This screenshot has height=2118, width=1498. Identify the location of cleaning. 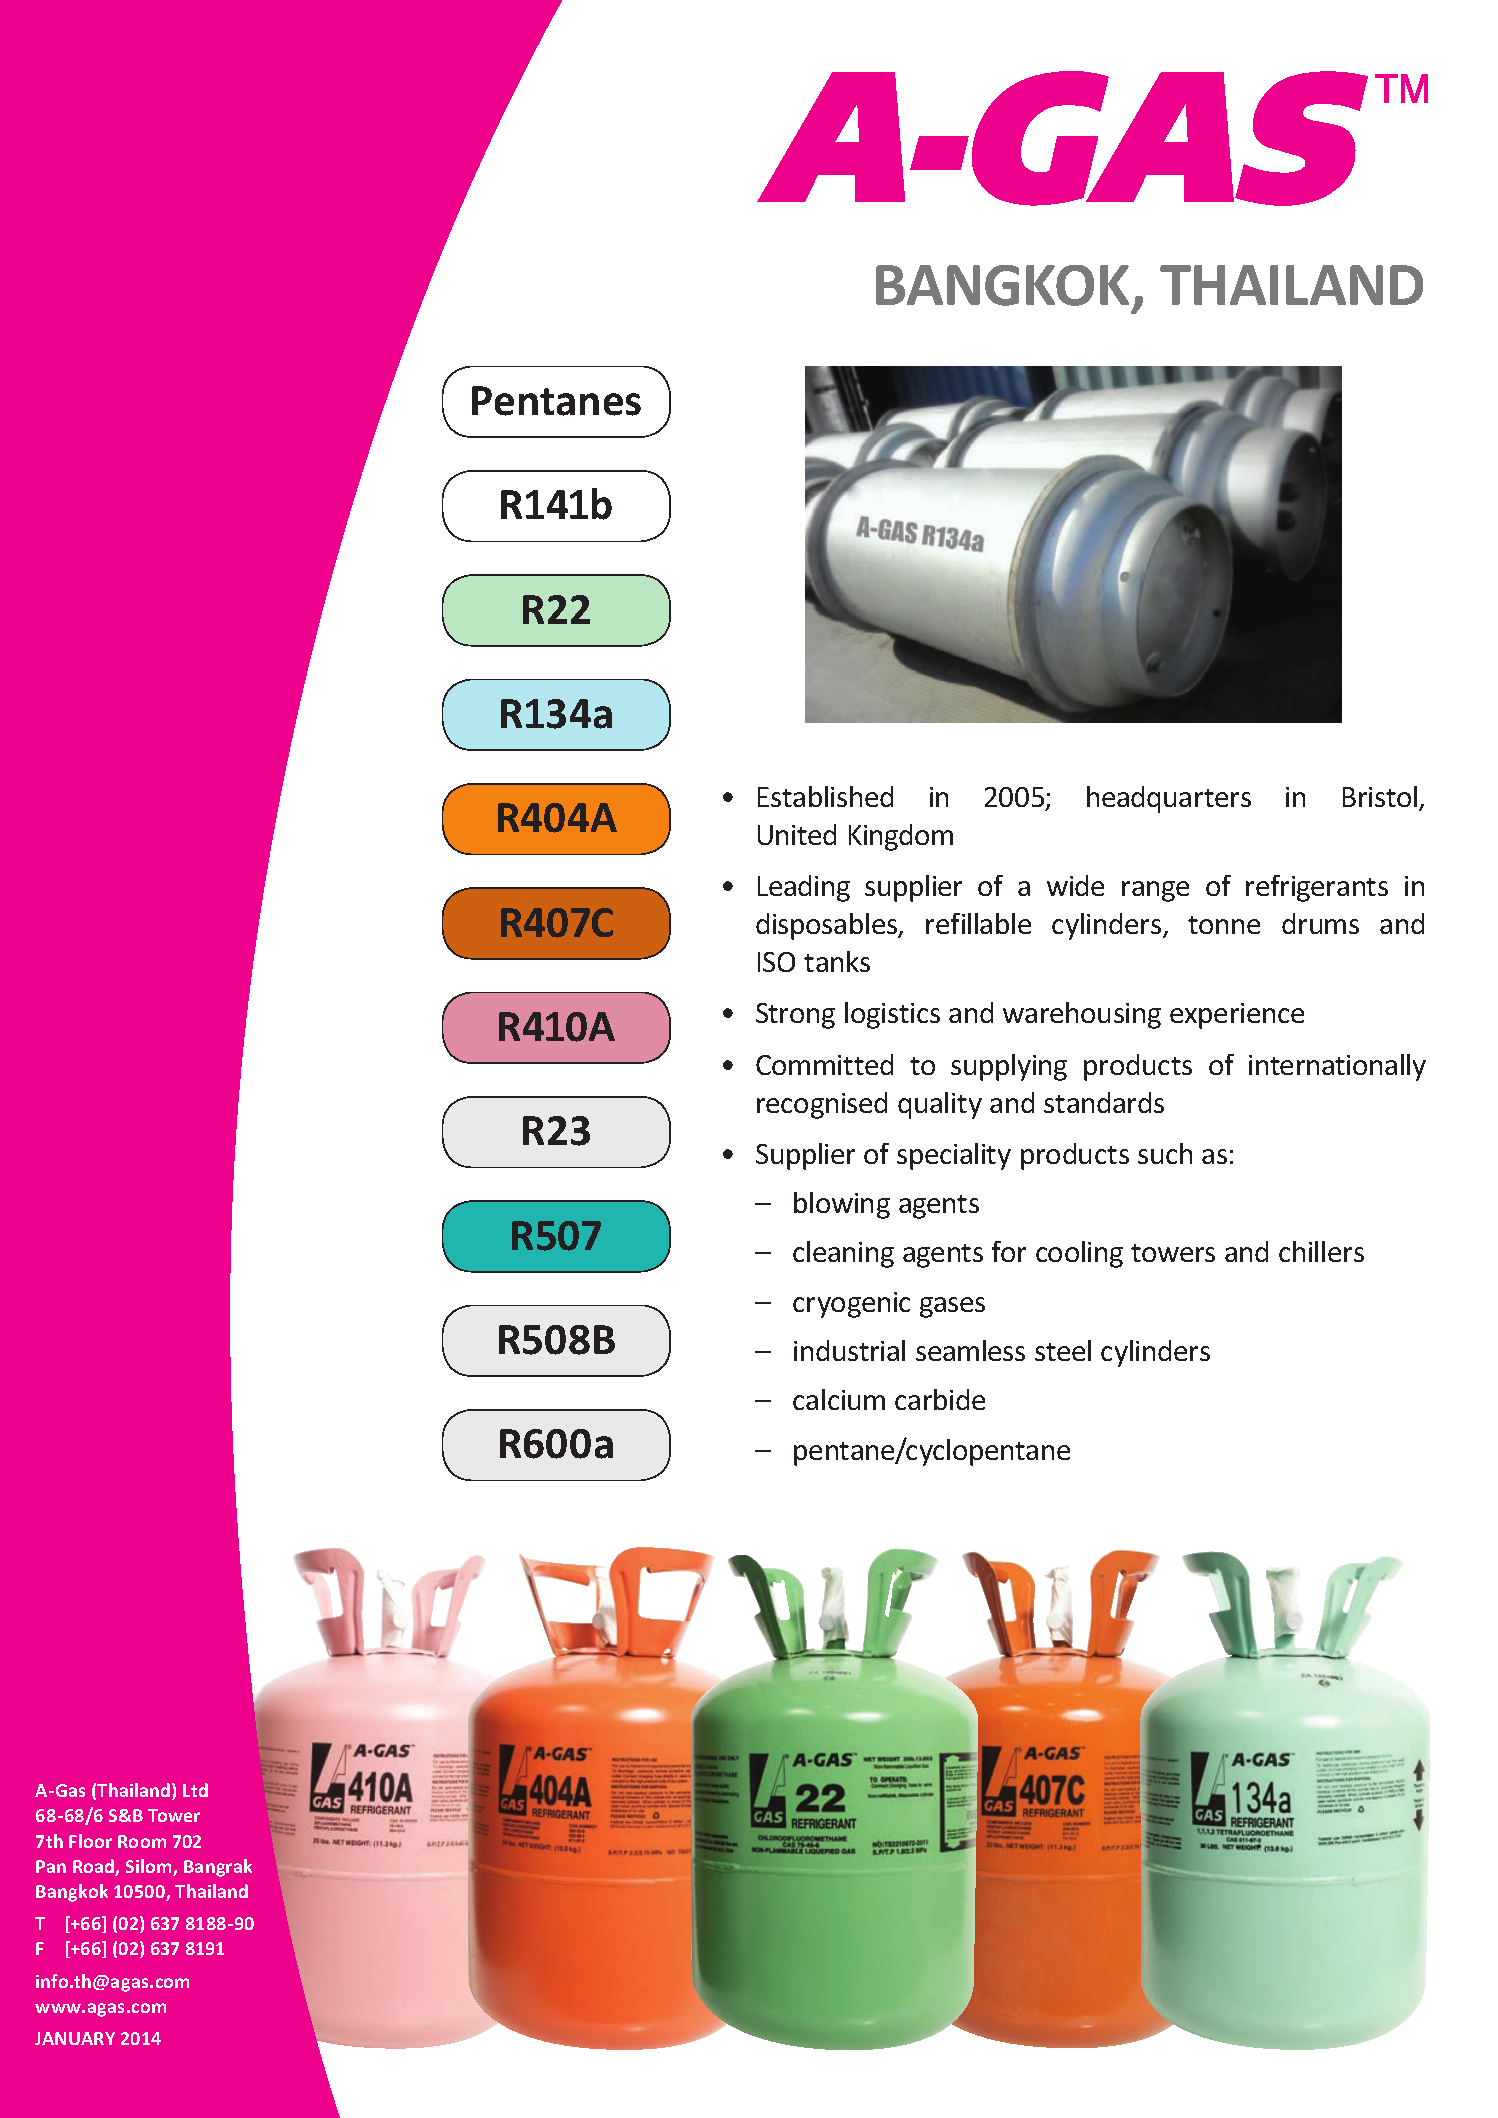
(843, 1254).
